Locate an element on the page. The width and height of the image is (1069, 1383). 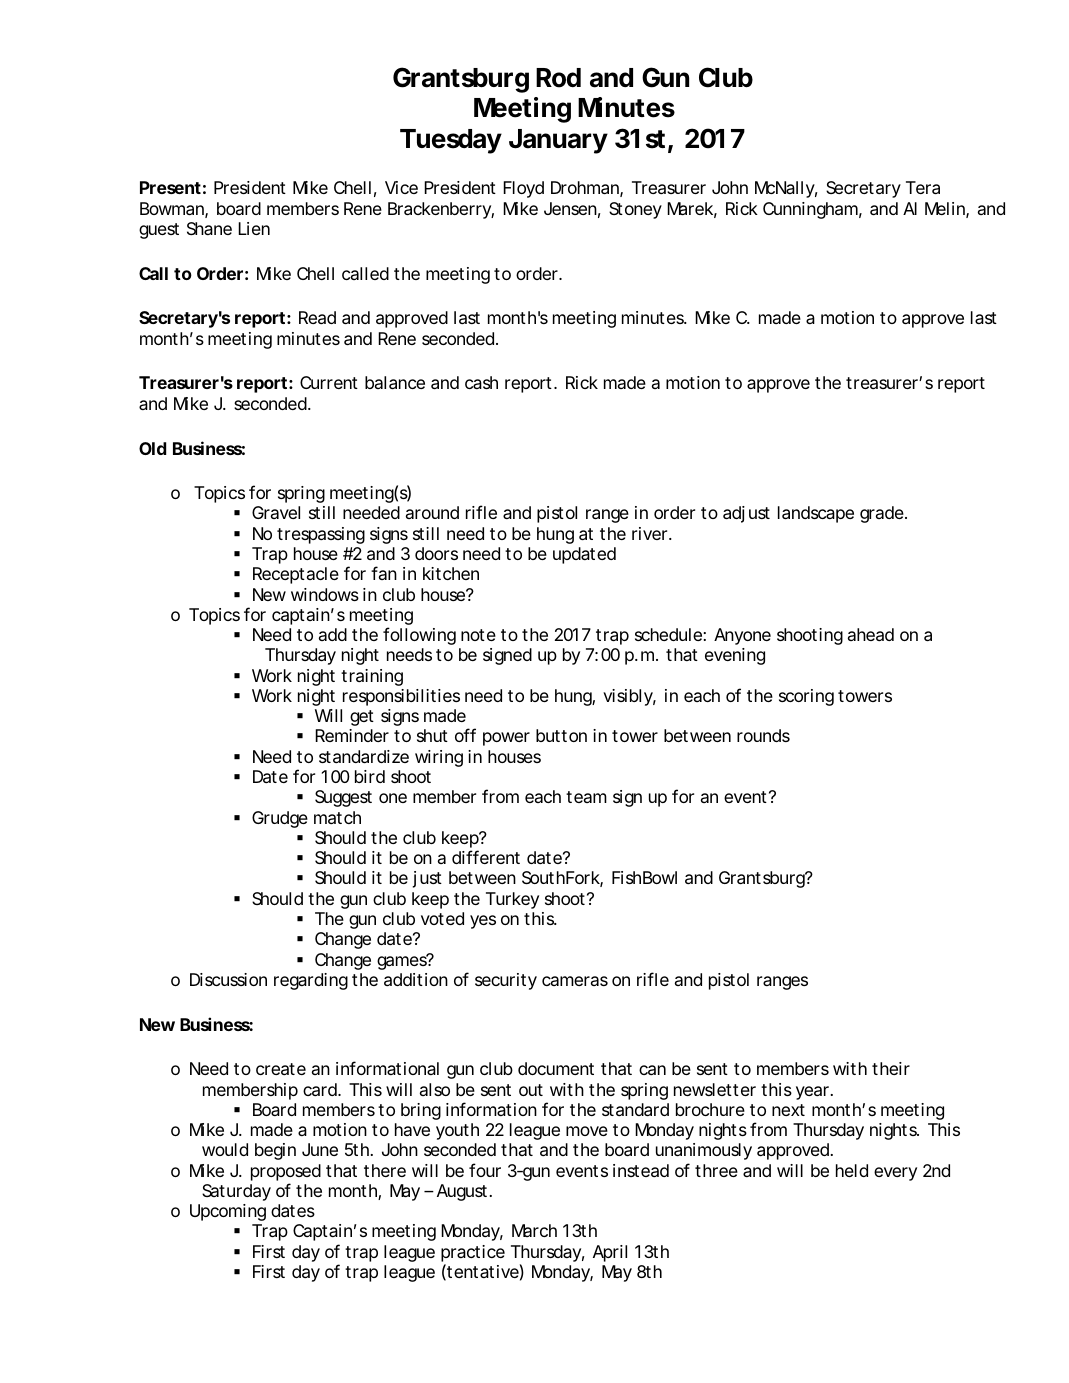
Tera is located at coordinates (923, 187).
